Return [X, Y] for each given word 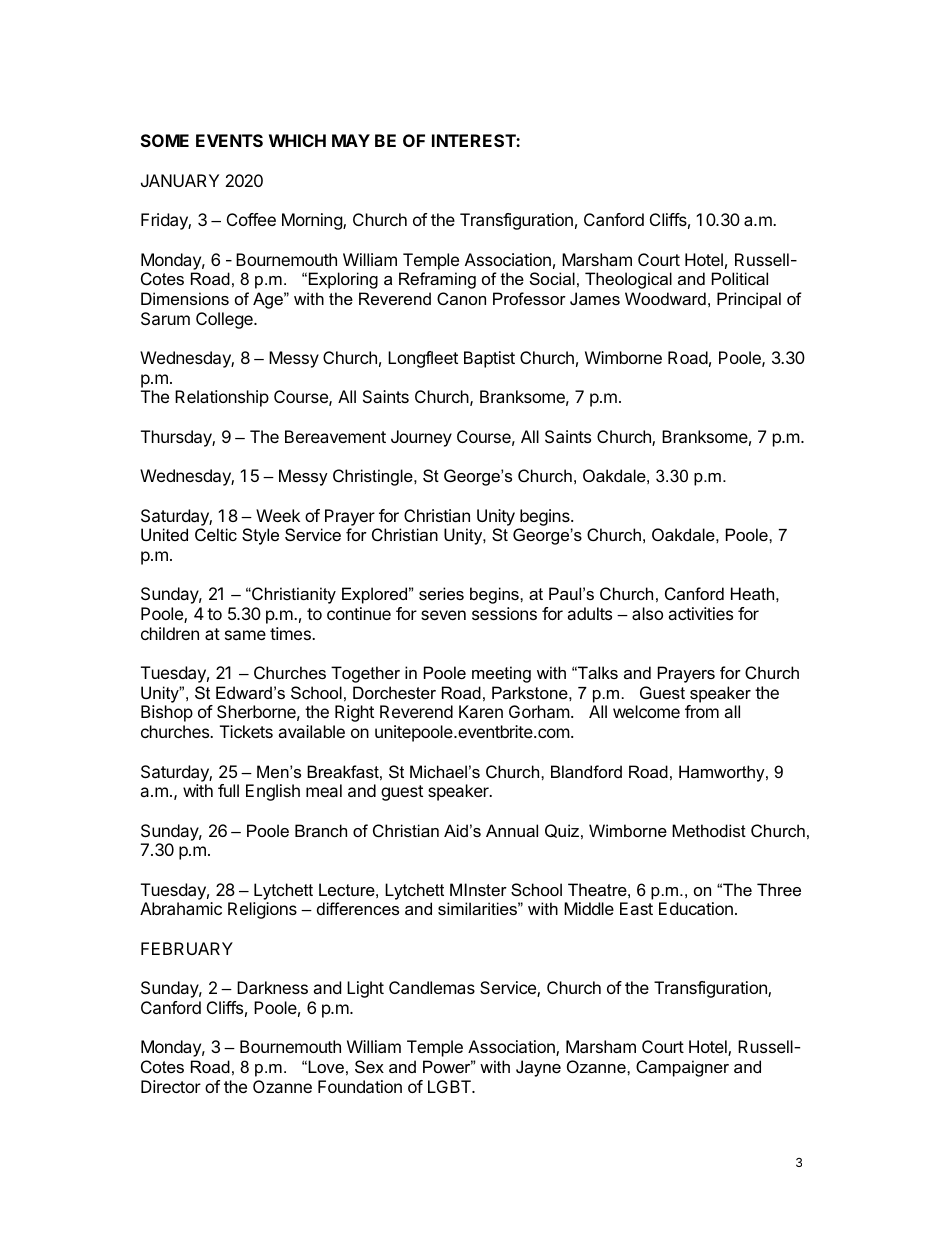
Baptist [489, 359]
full [228, 790]
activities [700, 613]
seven [443, 615]
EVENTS [229, 140]
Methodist [709, 830]
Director [171, 1086]
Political [740, 278]
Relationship [222, 398]
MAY [351, 140]
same [245, 635]
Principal [749, 300]
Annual [512, 830]
